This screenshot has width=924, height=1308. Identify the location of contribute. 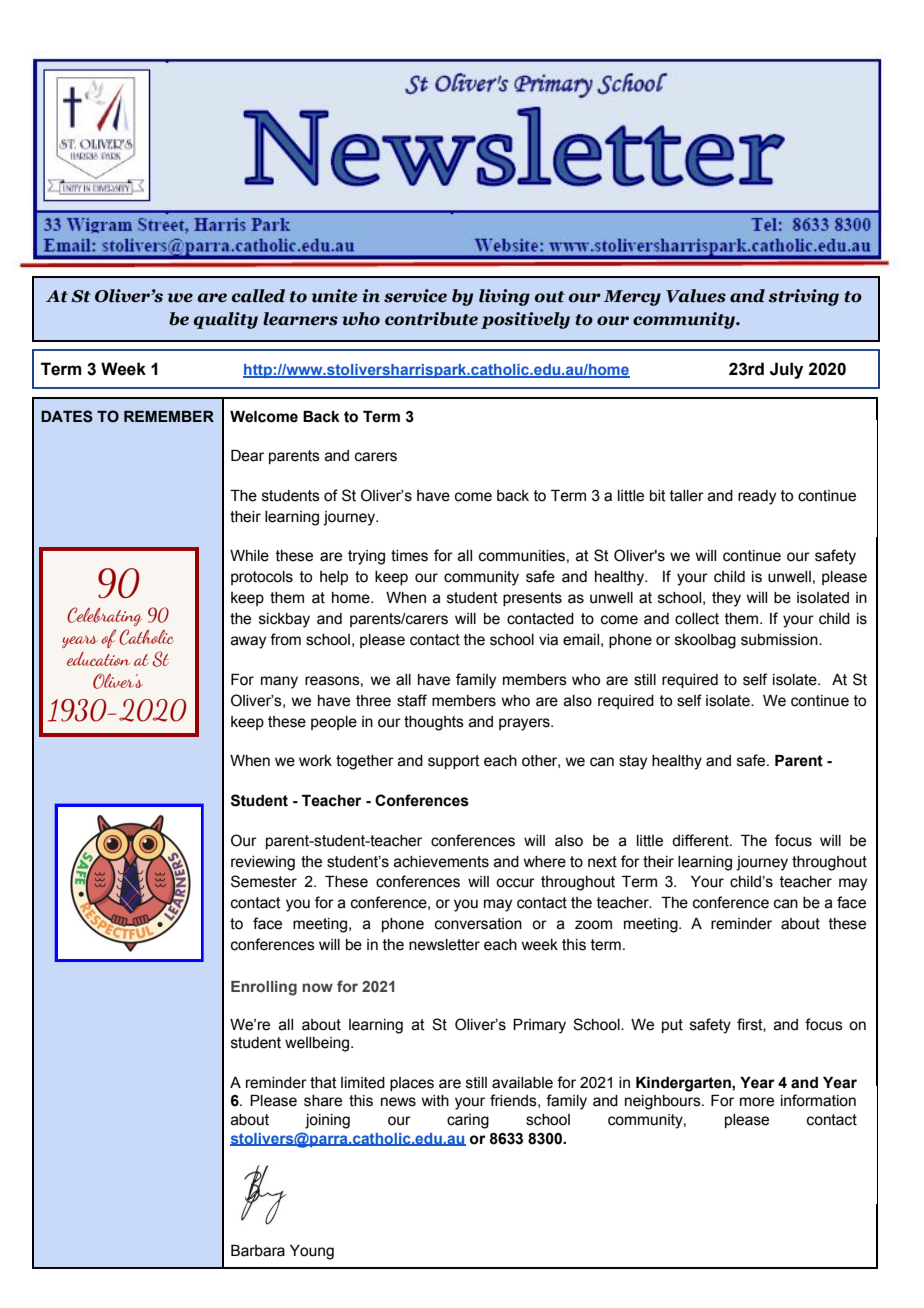
(431, 319).
